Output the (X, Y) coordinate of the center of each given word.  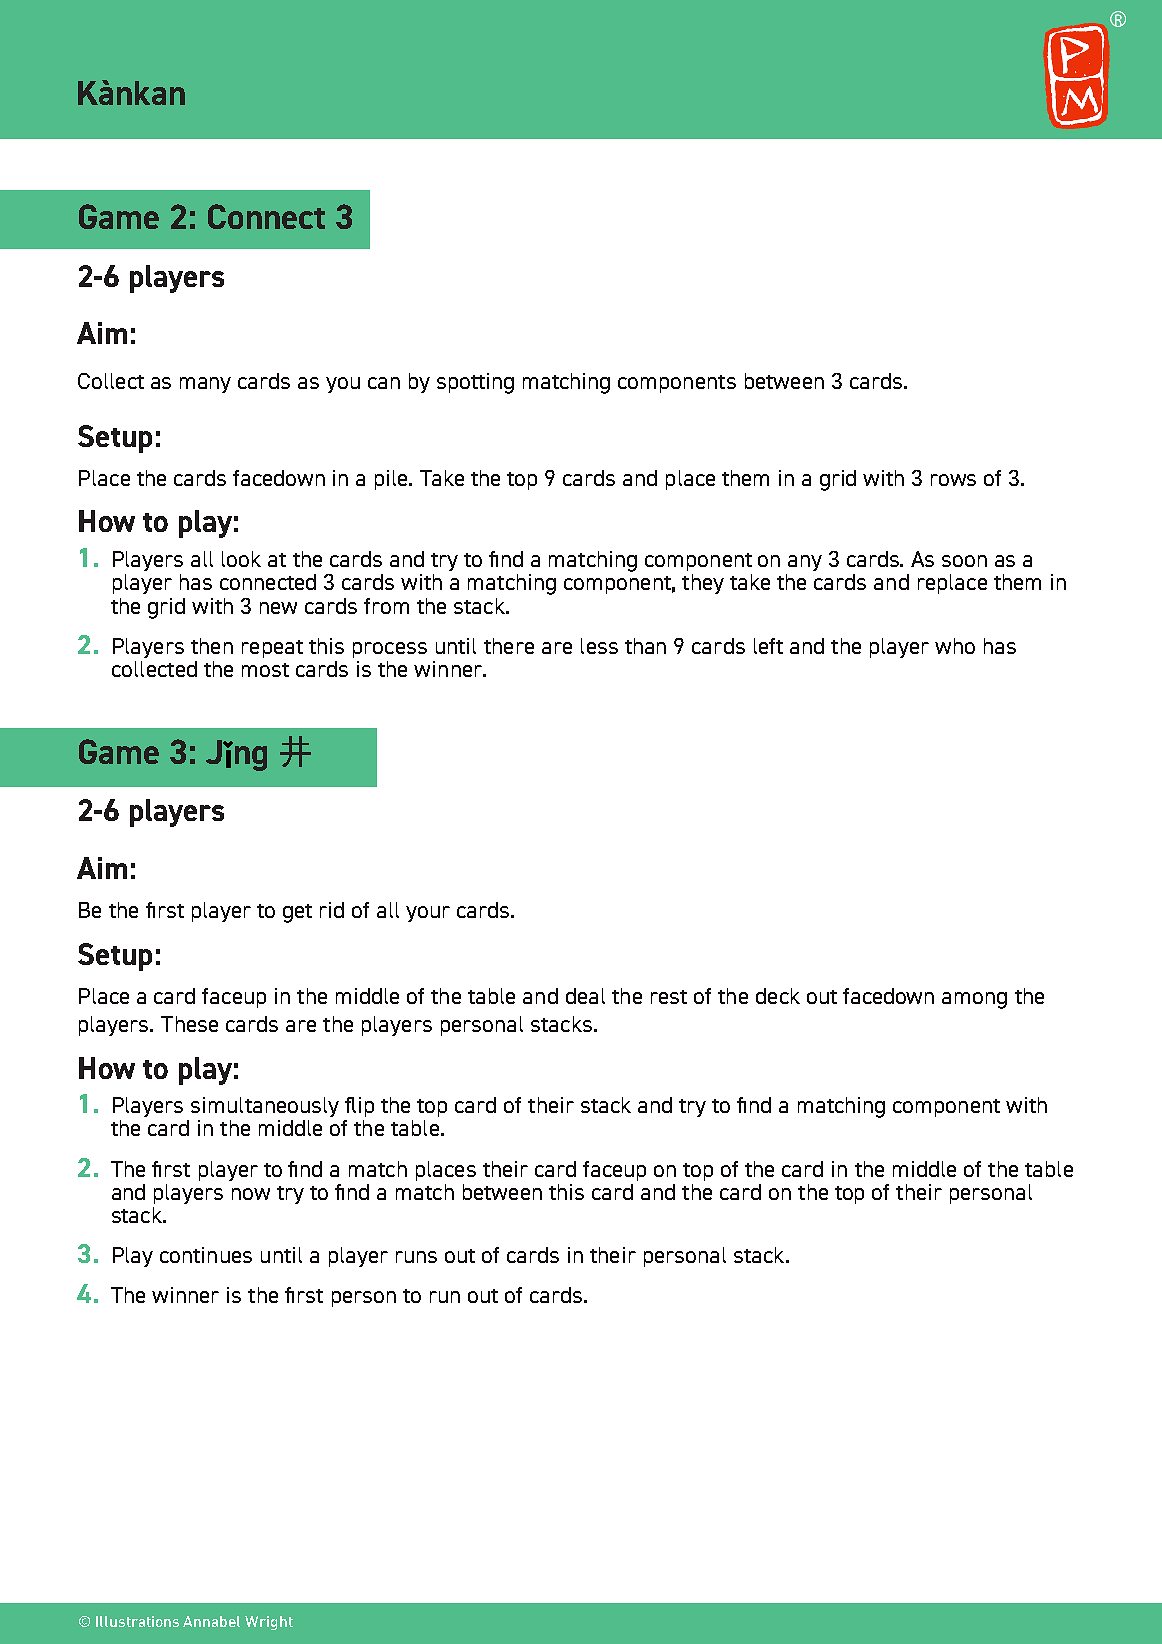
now (251, 1194)
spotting (475, 383)
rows (953, 480)
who (955, 646)
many (205, 385)
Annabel (211, 1621)
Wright (269, 1623)
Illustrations (137, 1621)
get (297, 913)
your (428, 914)
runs (416, 1257)
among (974, 1000)
